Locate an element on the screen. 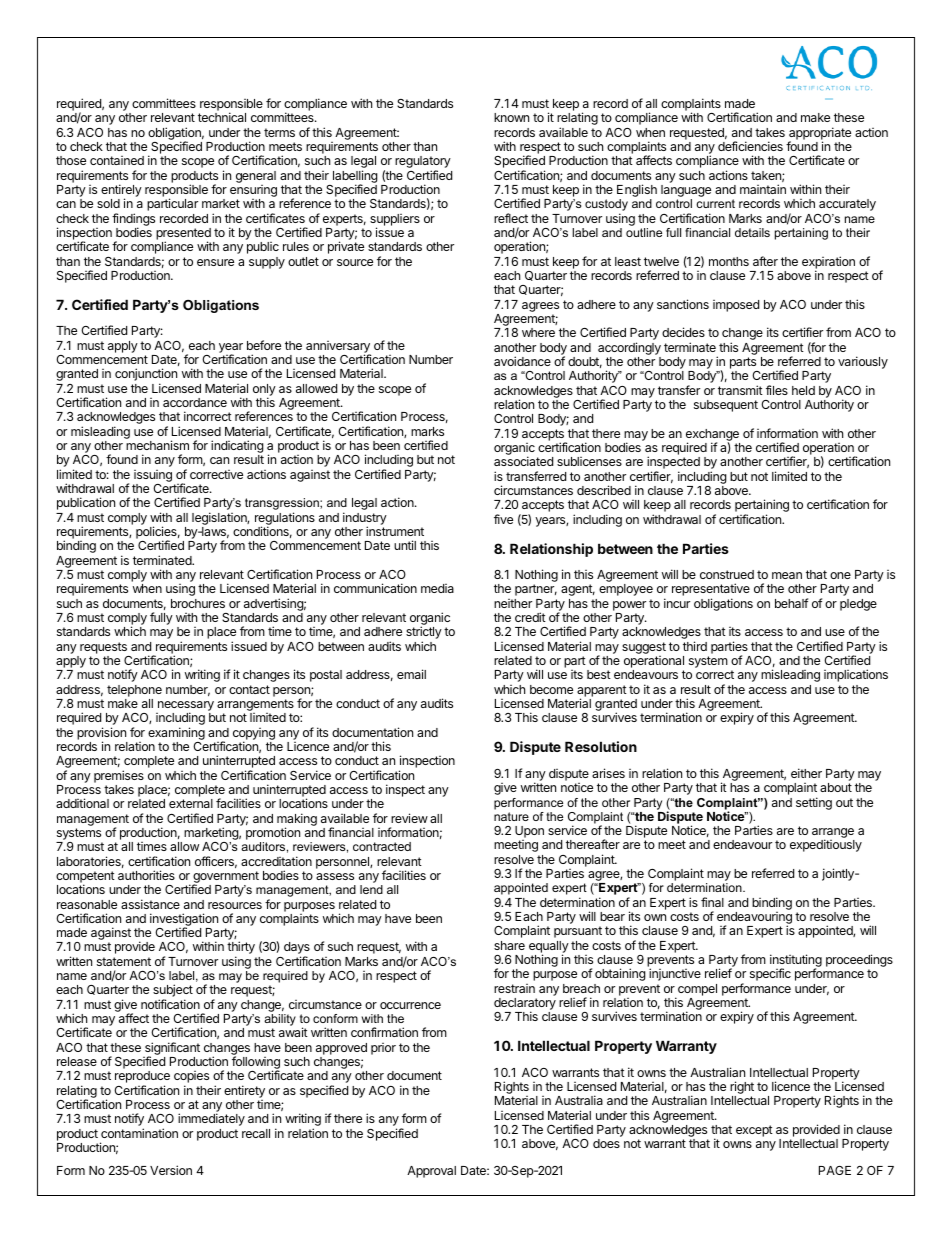  contamination is located at coordinates (139, 1133).
